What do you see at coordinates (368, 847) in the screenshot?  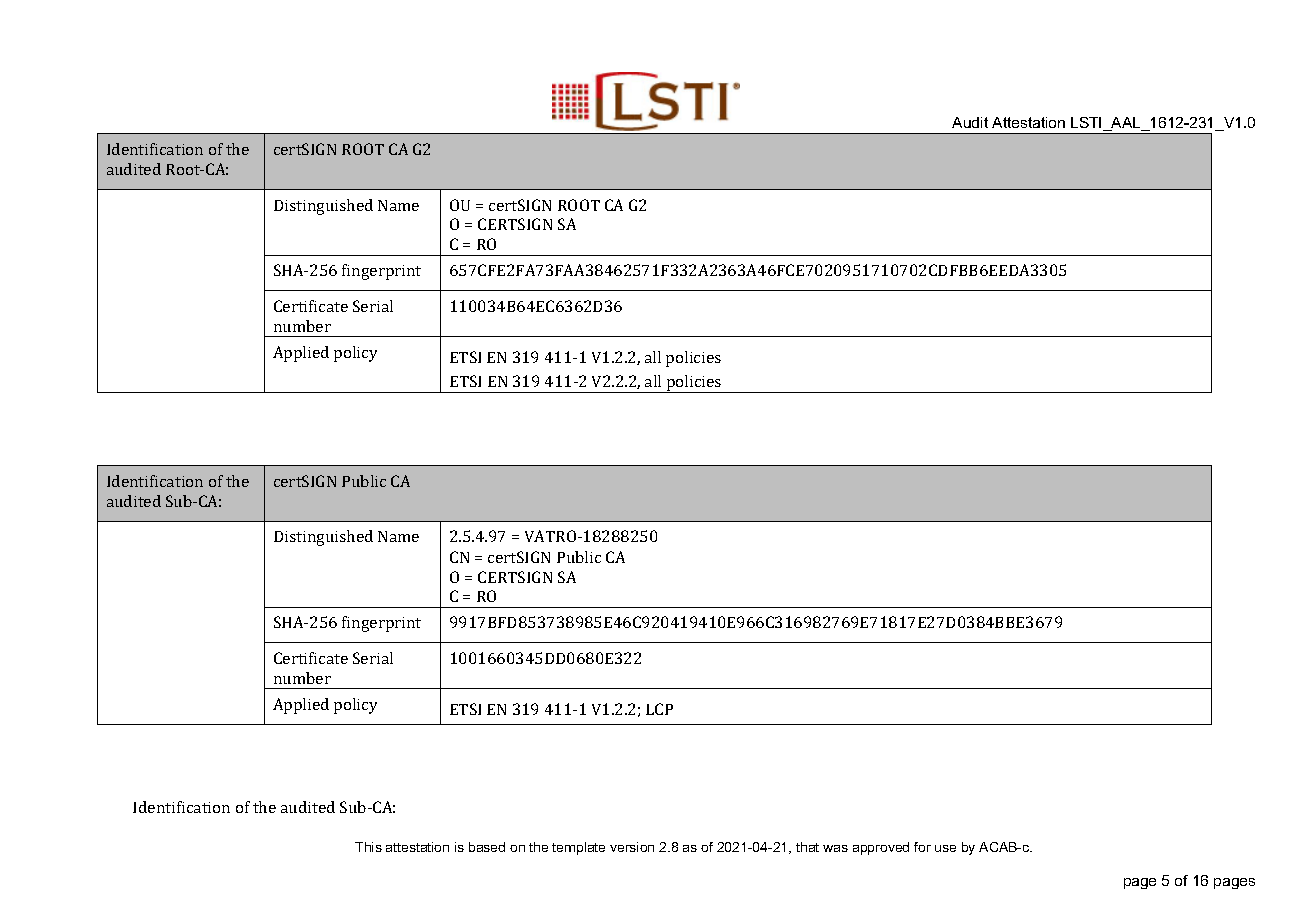 I see `This` at bounding box center [368, 847].
